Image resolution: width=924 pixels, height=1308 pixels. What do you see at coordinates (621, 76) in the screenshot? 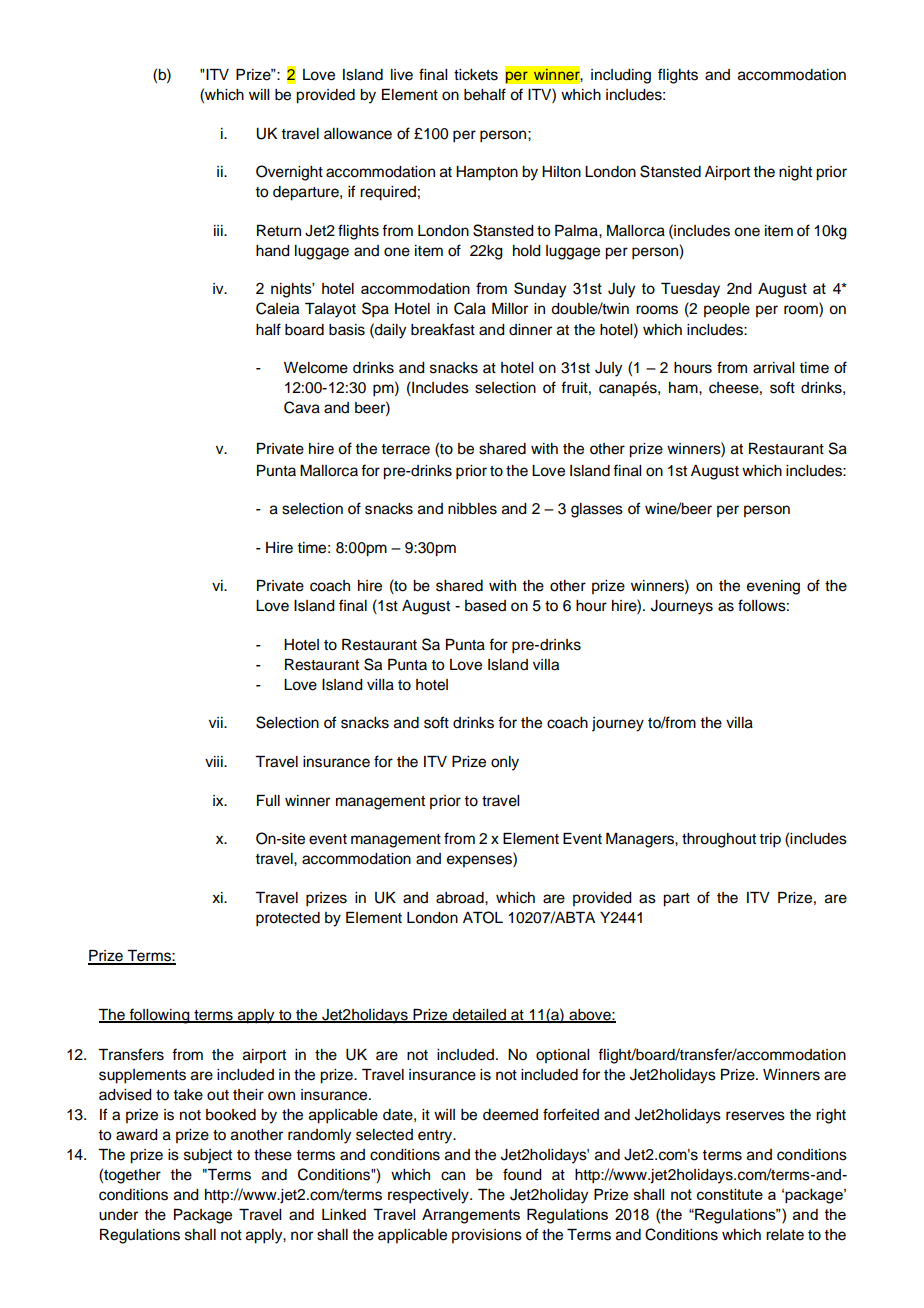
I see `including` at bounding box center [621, 76].
